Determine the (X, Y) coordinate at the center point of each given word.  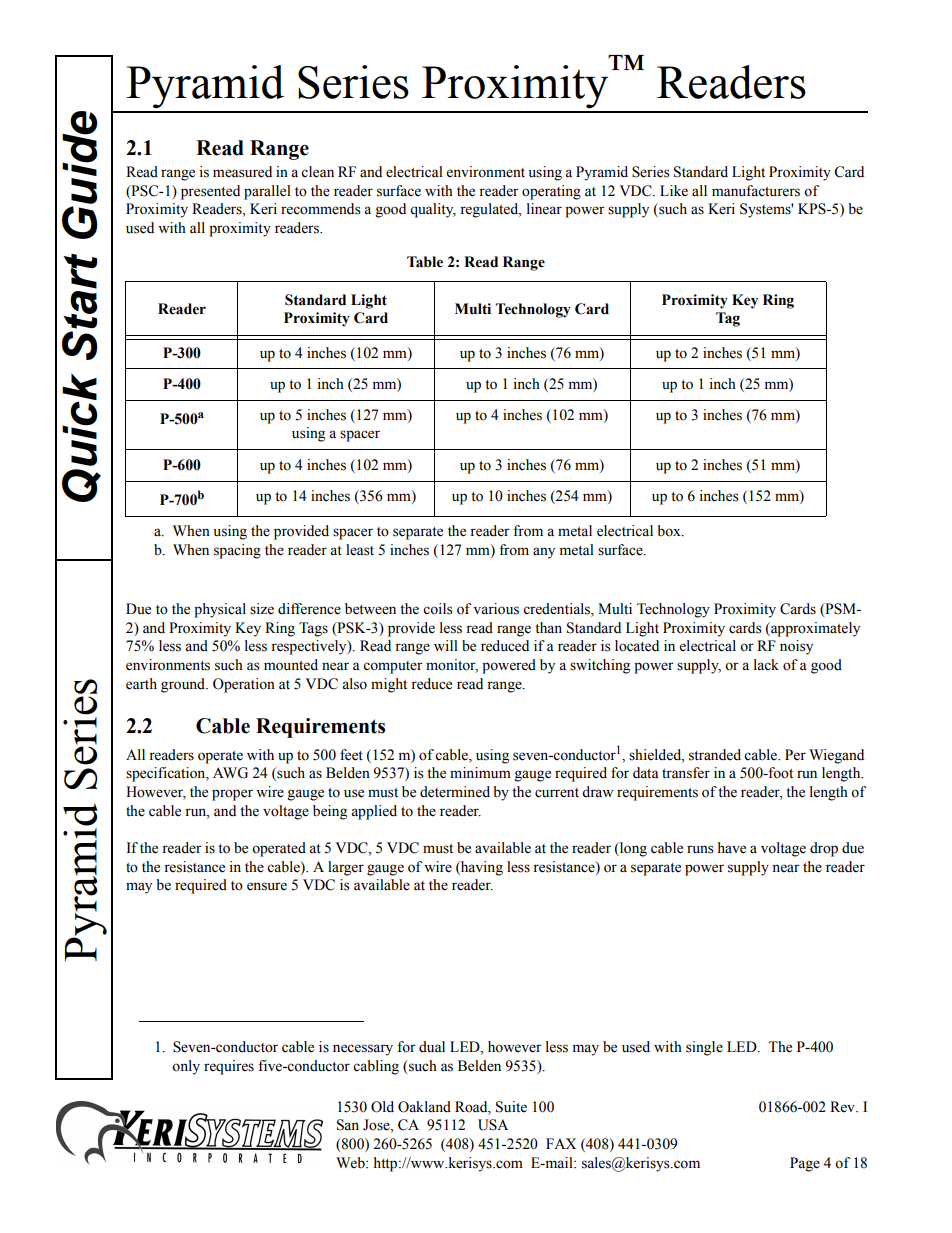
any (544, 553)
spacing (237, 551)
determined (455, 792)
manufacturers (756, 191)
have (732, 848)
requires (229, 1067)
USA (493, 1125)
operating (551, 192)
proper (232, 795)
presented (210, 192)
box (670, 531)
